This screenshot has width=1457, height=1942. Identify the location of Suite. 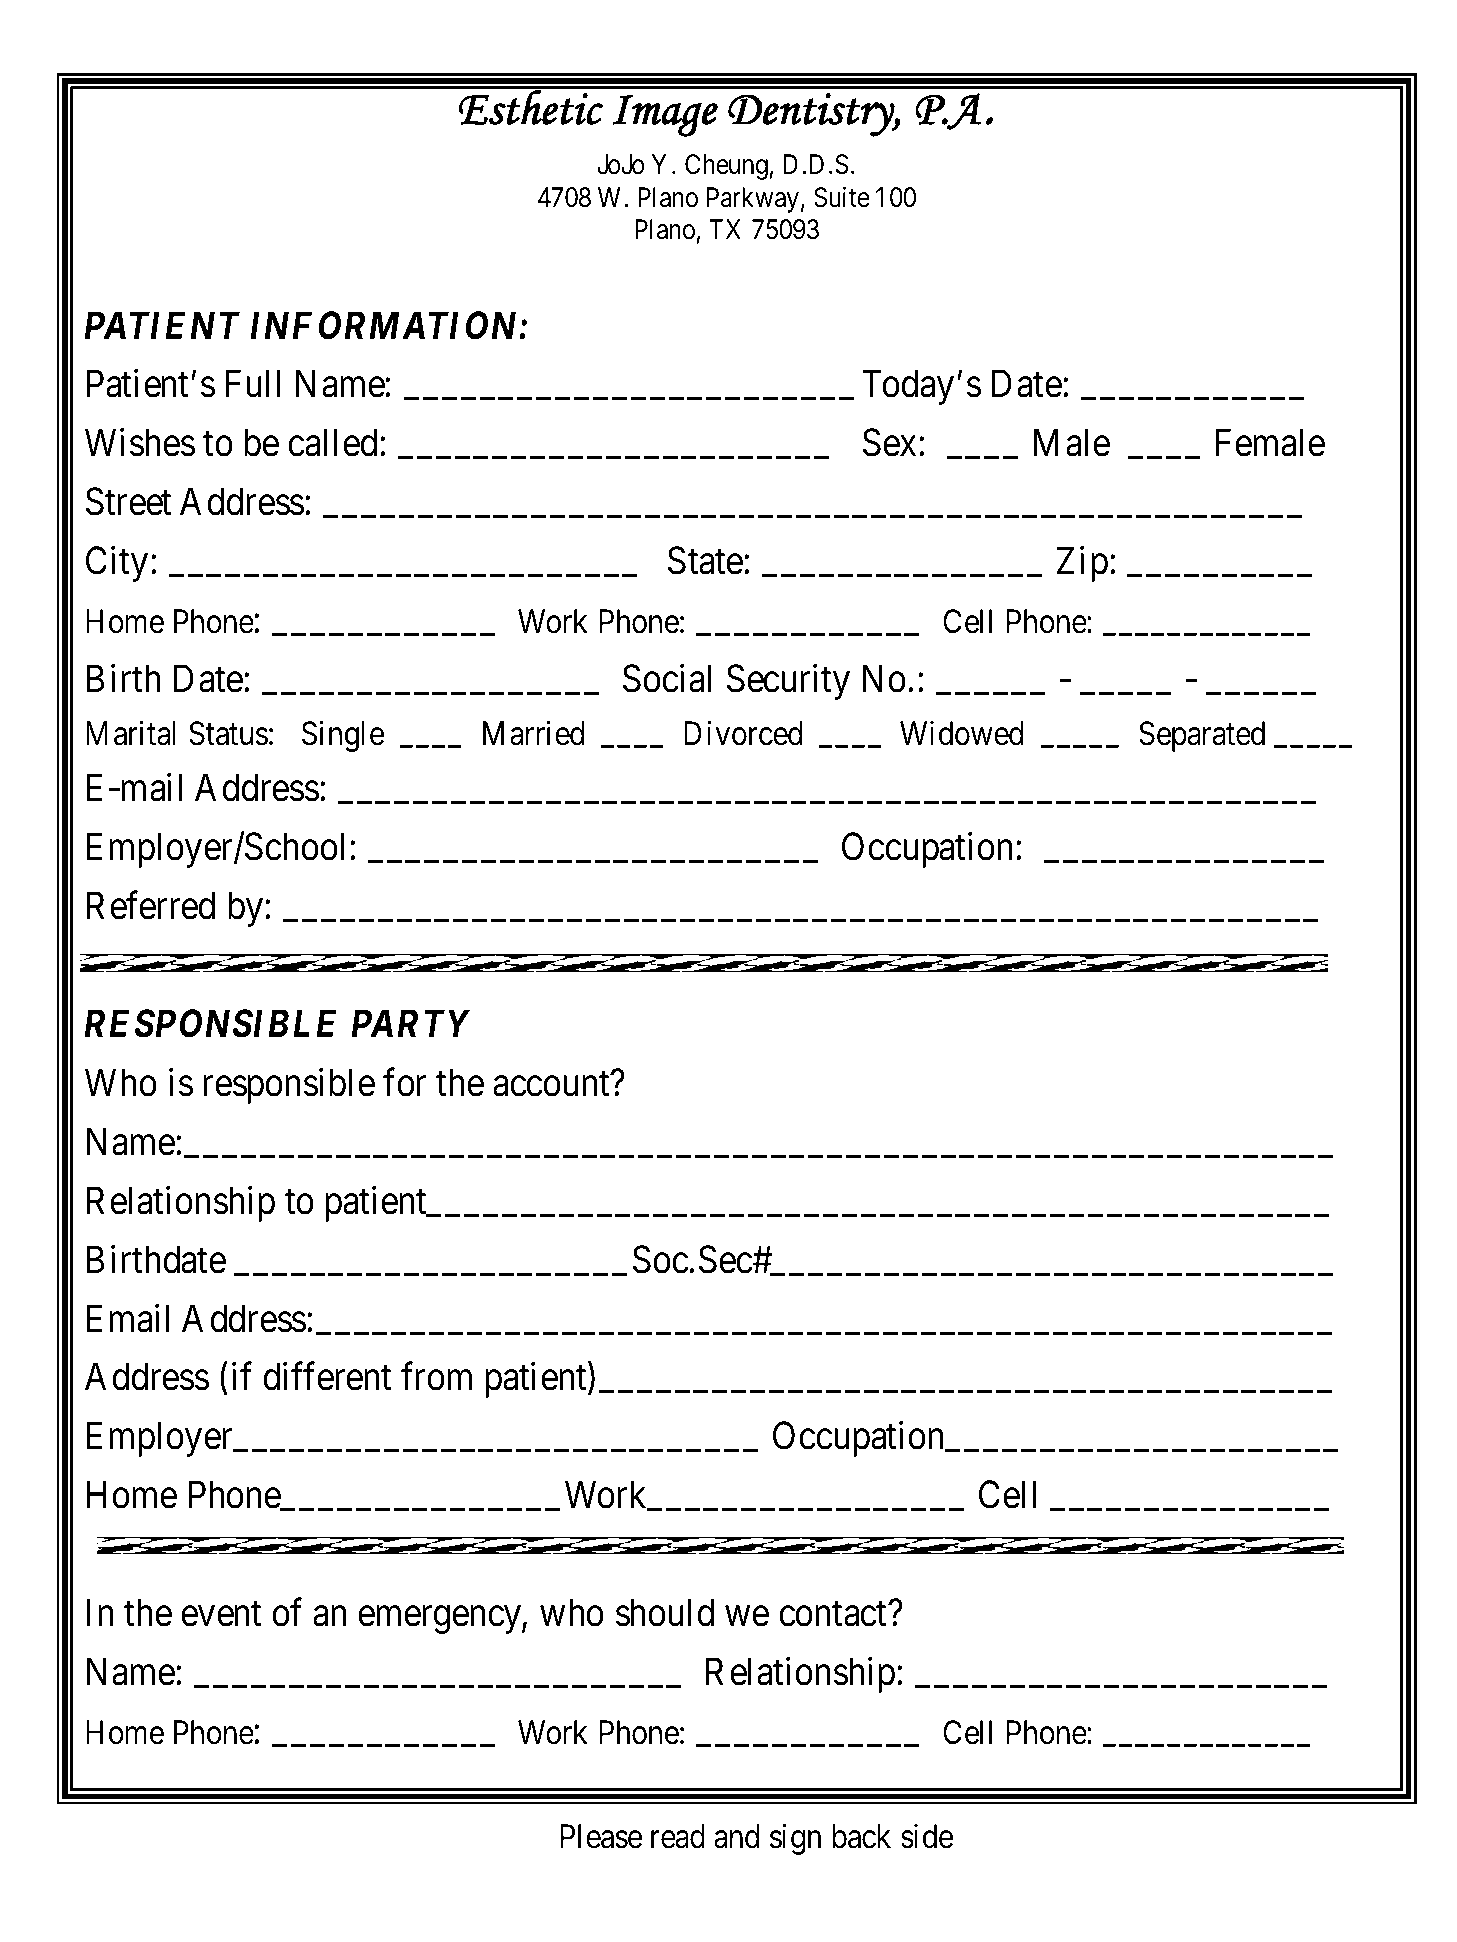
(842, 197).
